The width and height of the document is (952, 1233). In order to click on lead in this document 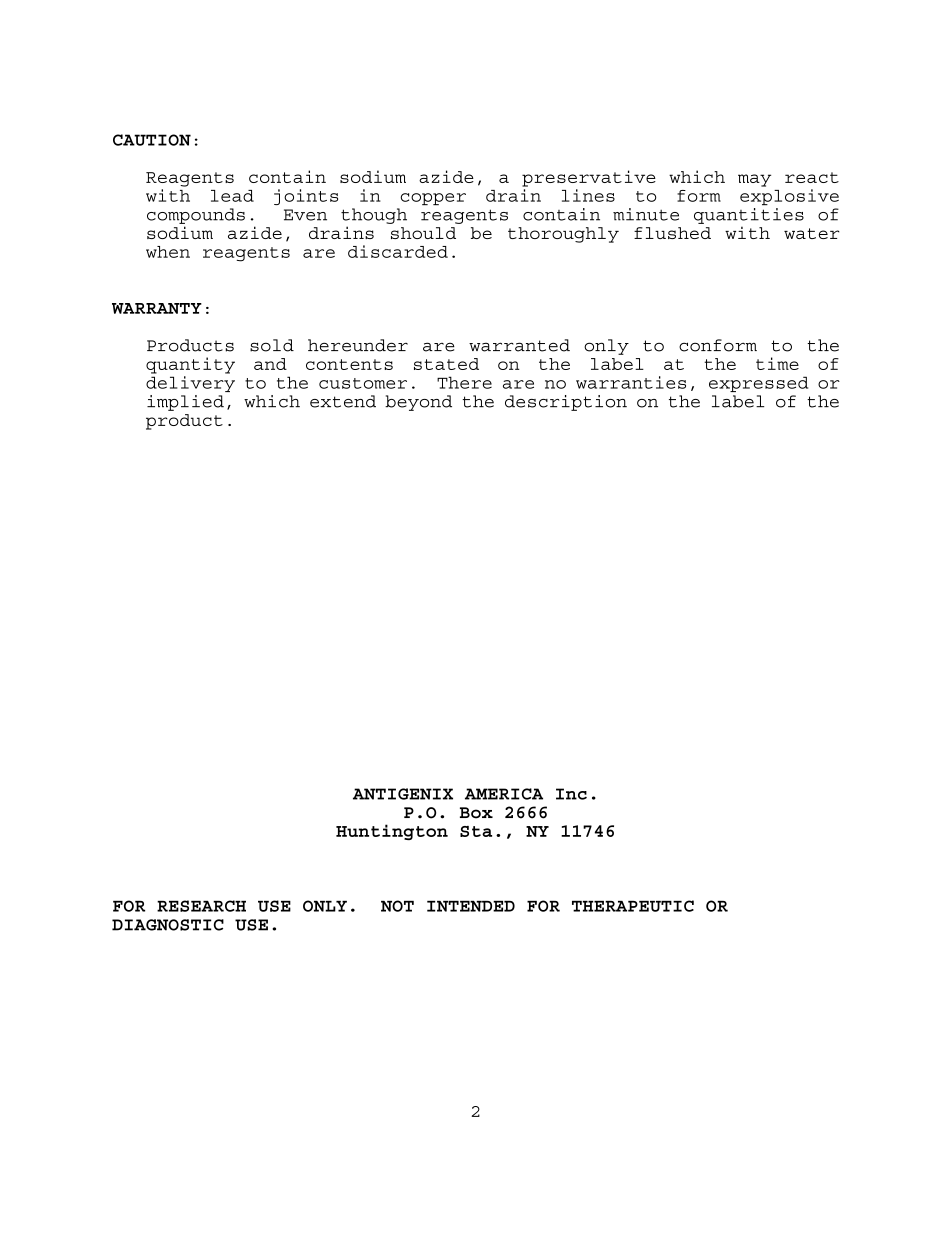, I will do `click(232, 196)`.
